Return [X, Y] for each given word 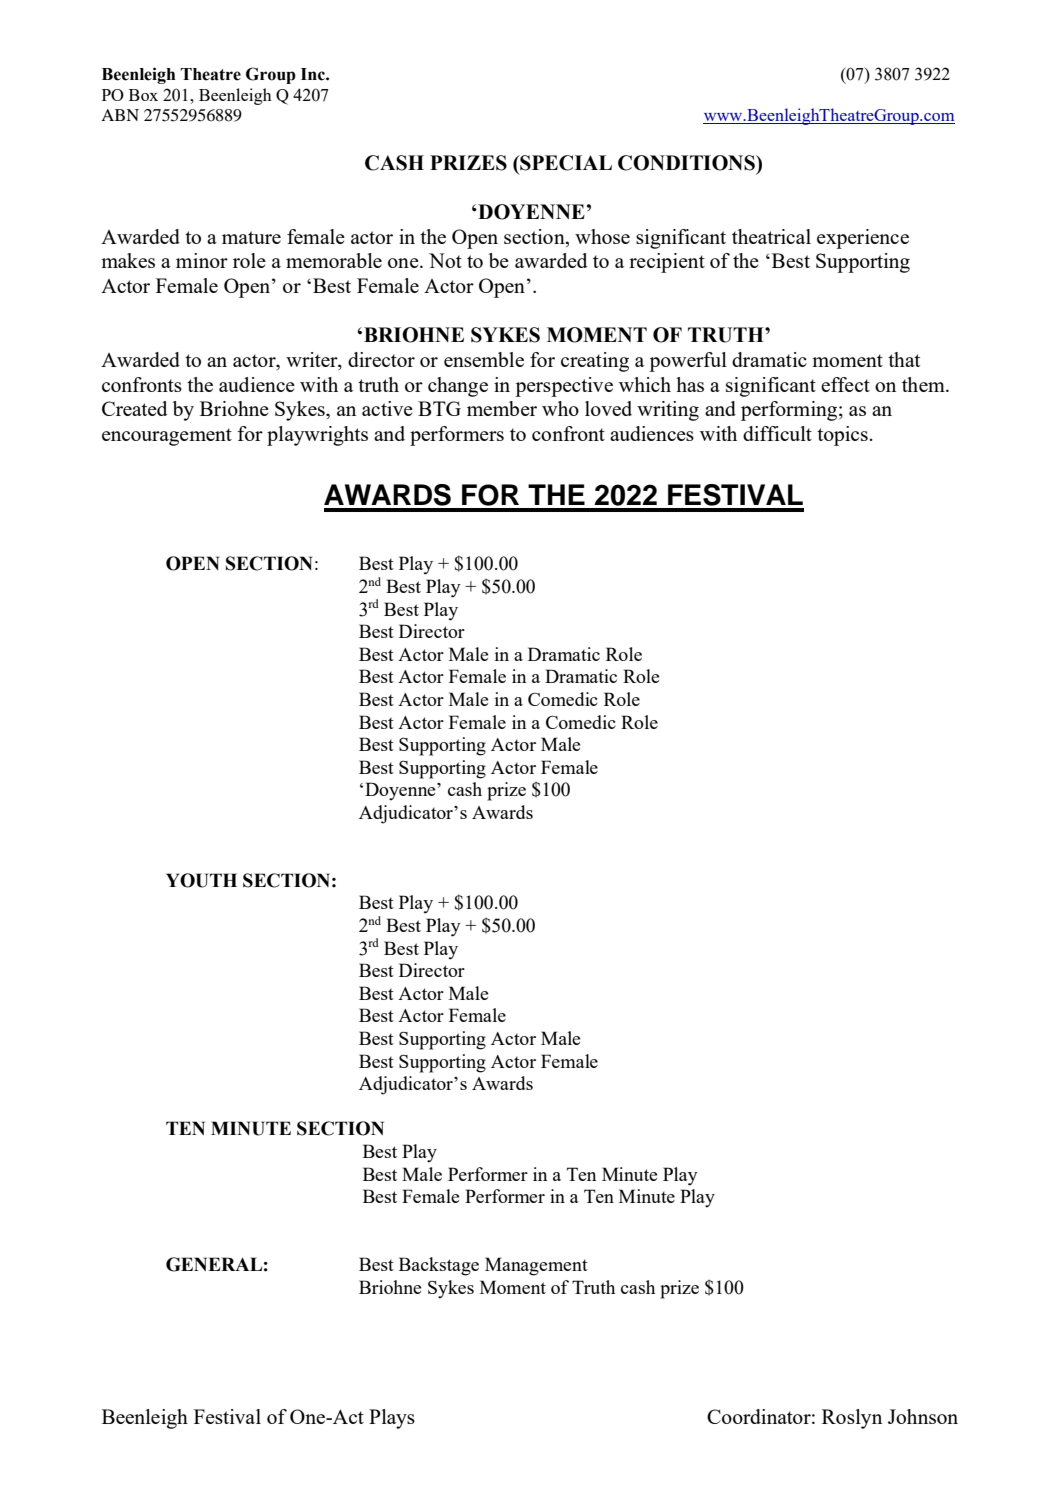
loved [608, 408]
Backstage [439, 1266]
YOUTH [201, 880]
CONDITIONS [687, 163]
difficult [777, 433]
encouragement [167, 437]
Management [536, 1266]
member [502, 408]
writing [668, 411]
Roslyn [852, 1419]
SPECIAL [565, 163]
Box [143, 95]
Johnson [923, 1416]
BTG [439, 408]
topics [843, 436]
